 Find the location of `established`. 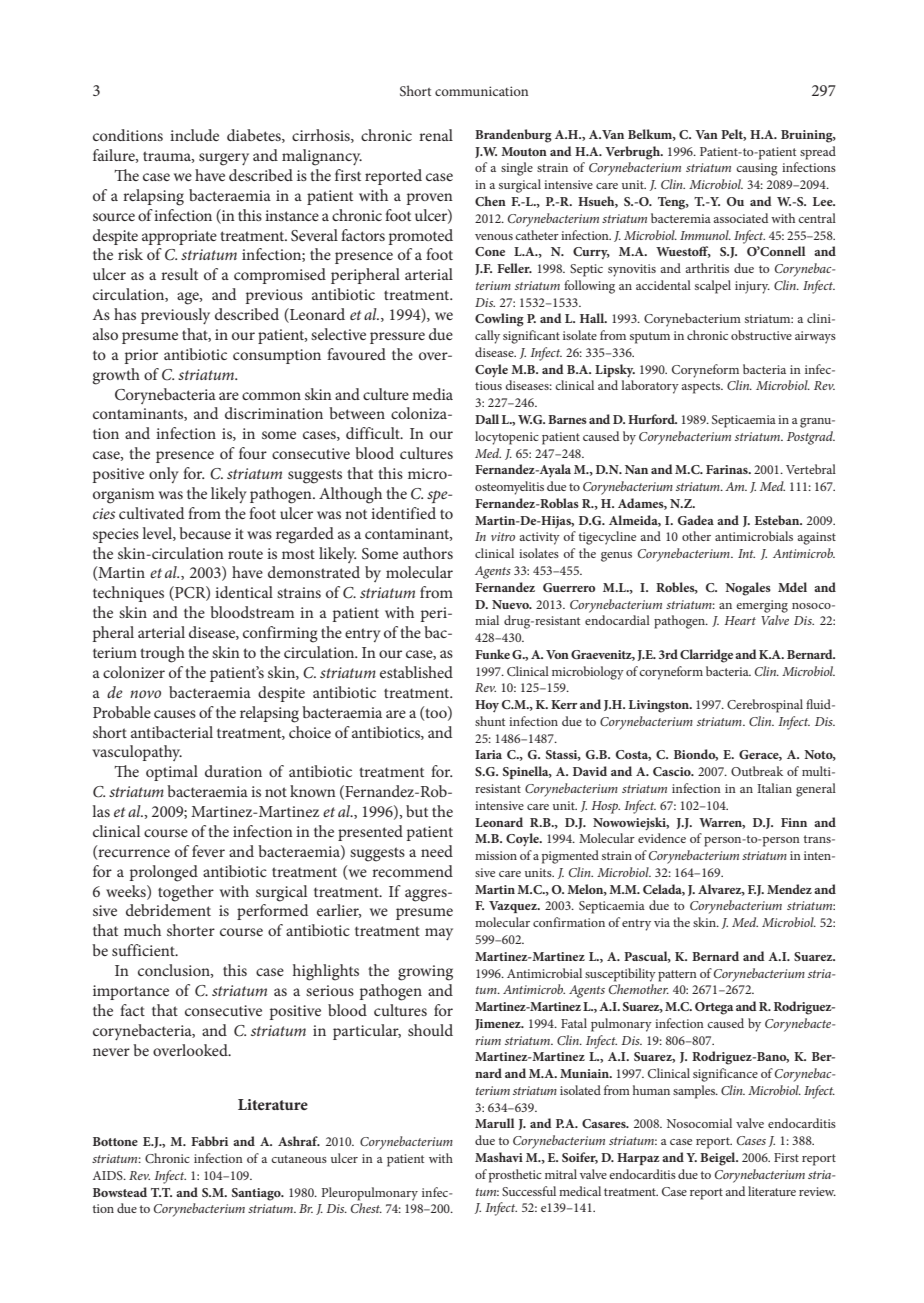

established is located at coordinates (416, 672).
